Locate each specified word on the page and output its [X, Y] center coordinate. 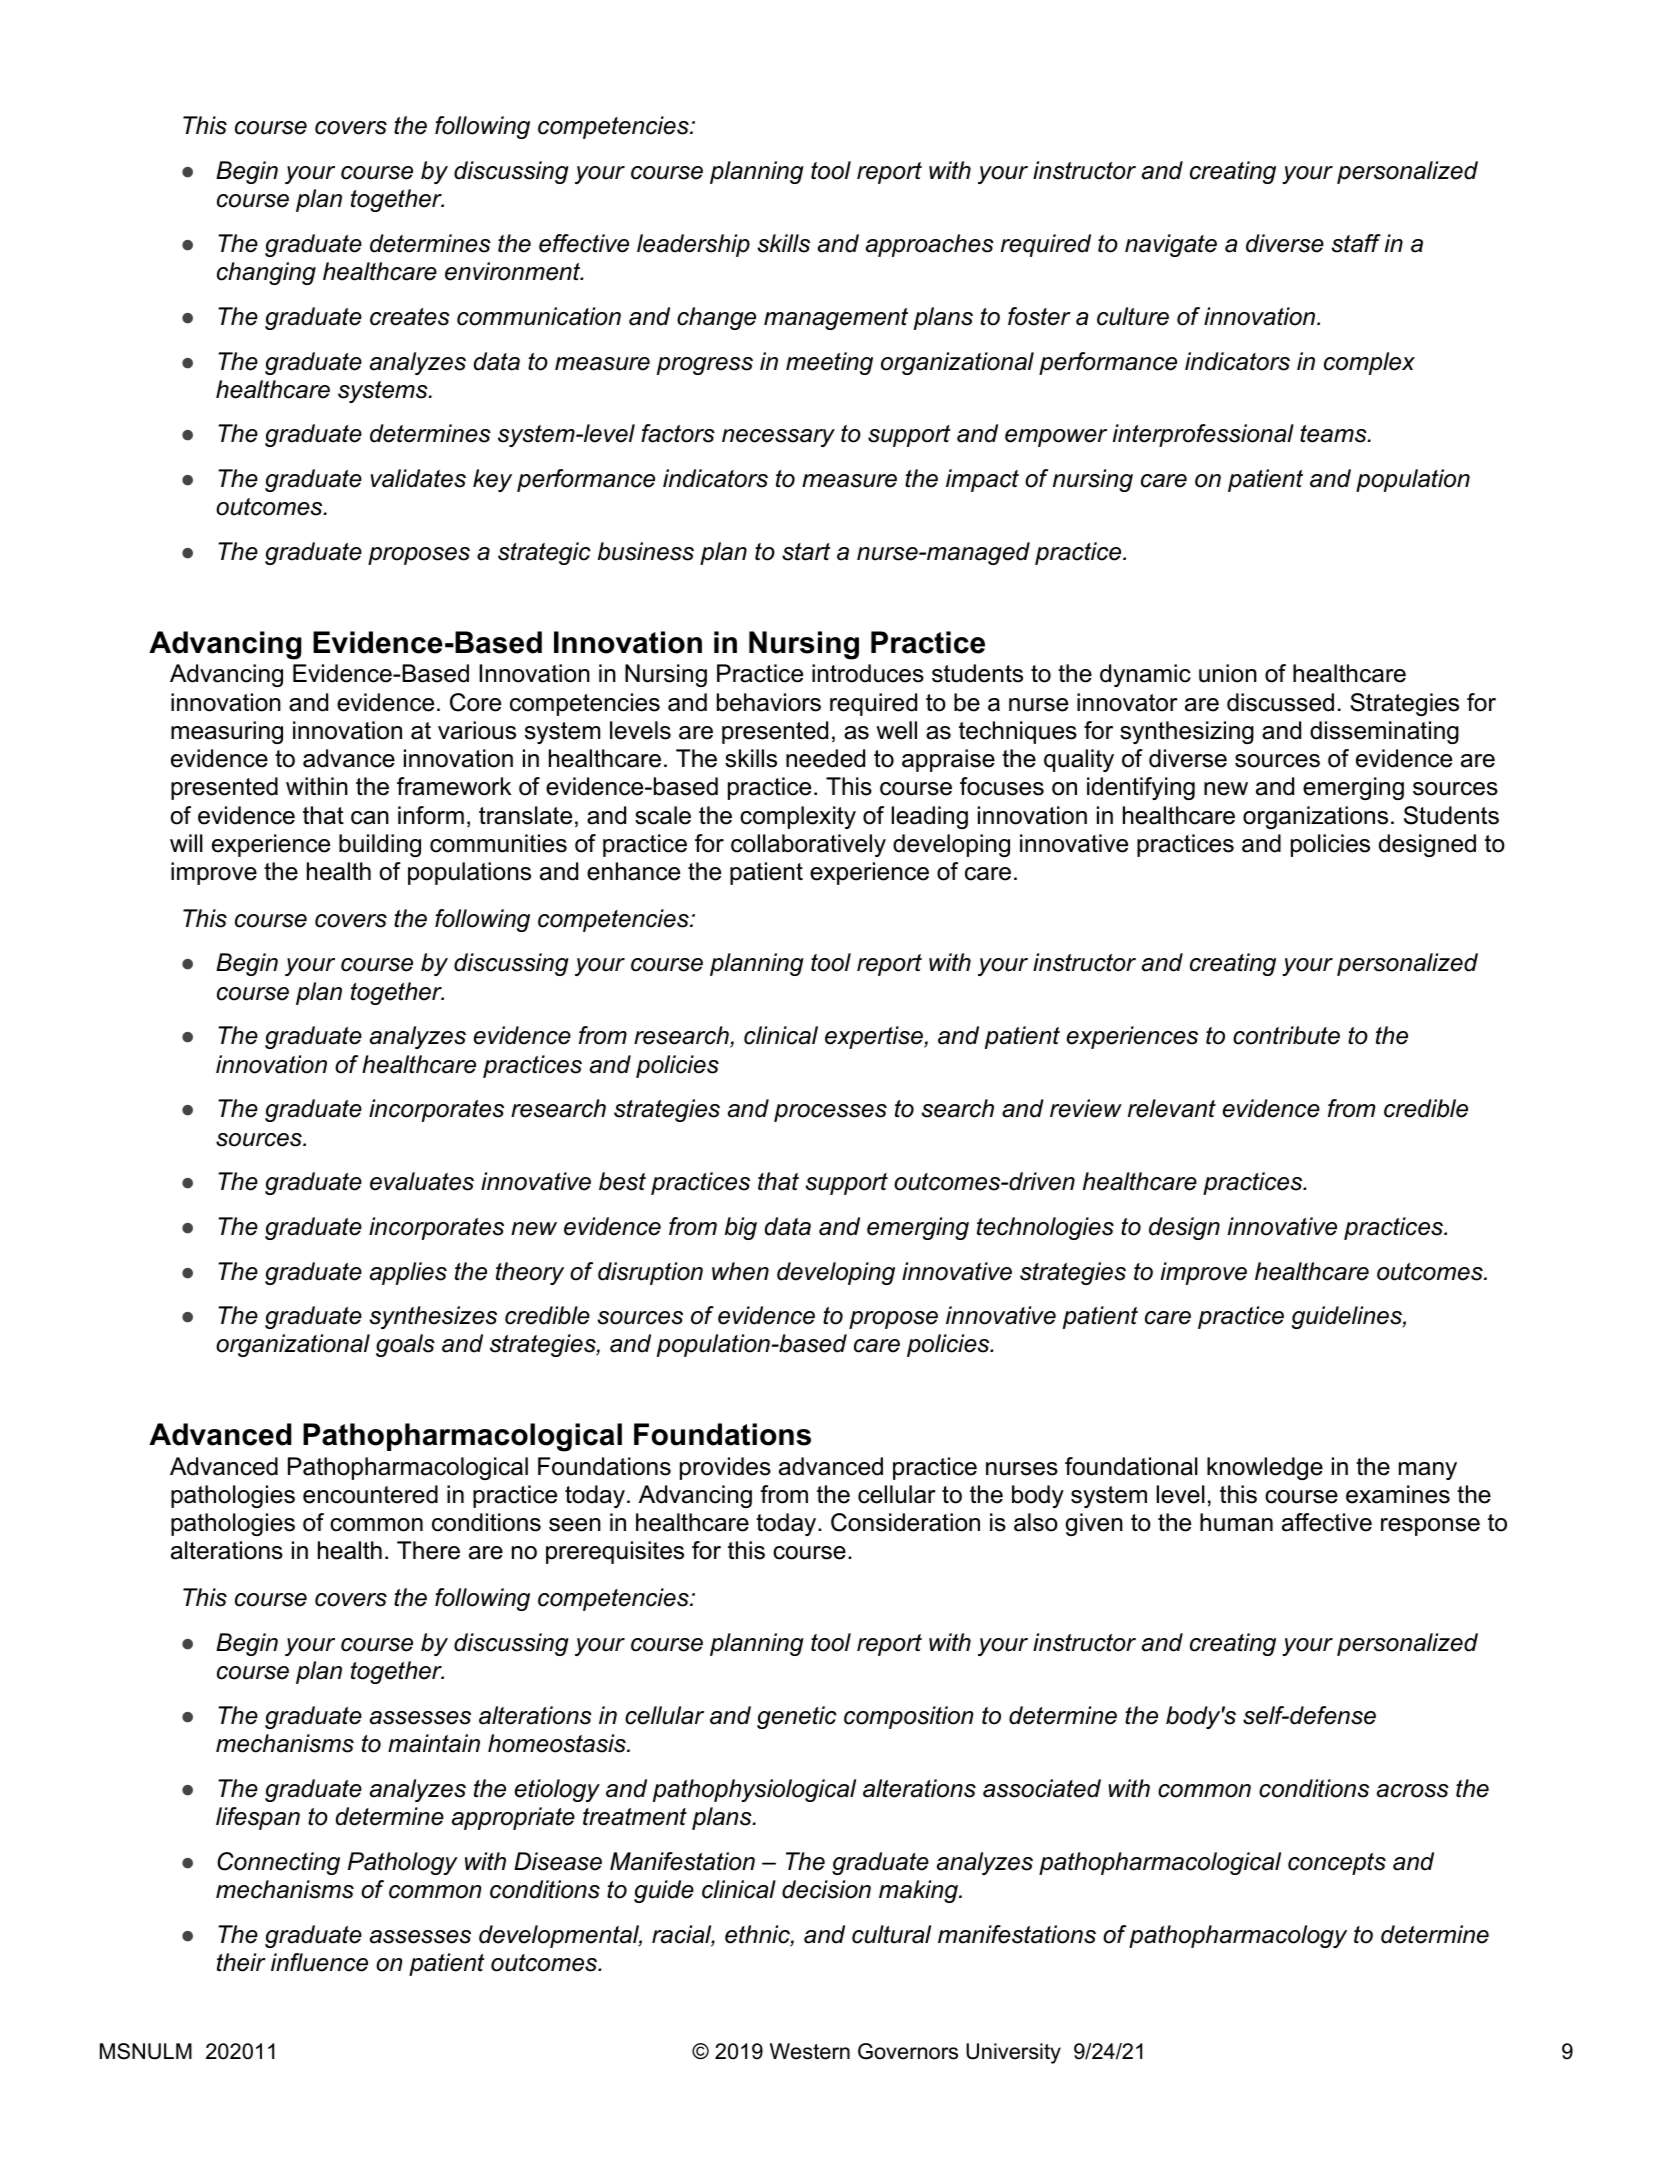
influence [319, 1962]
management [836, 319]
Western [810, 2051]
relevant [1172, 1108]
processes [830, 1113]
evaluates [422, 1181]
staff [1356, 243]
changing [266, 273]
